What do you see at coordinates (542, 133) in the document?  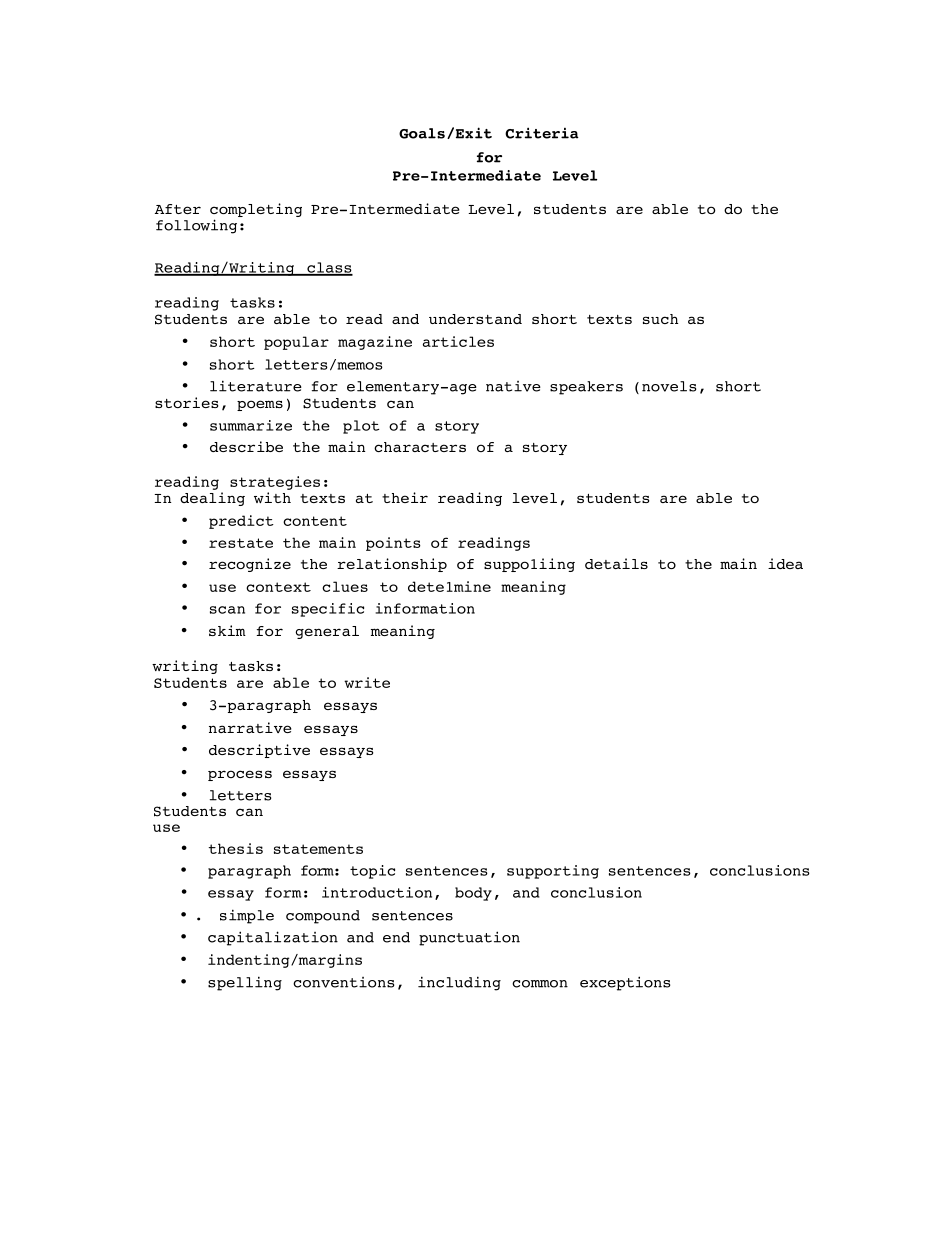 I see `Criteria` at bounding box center [542, 133].
